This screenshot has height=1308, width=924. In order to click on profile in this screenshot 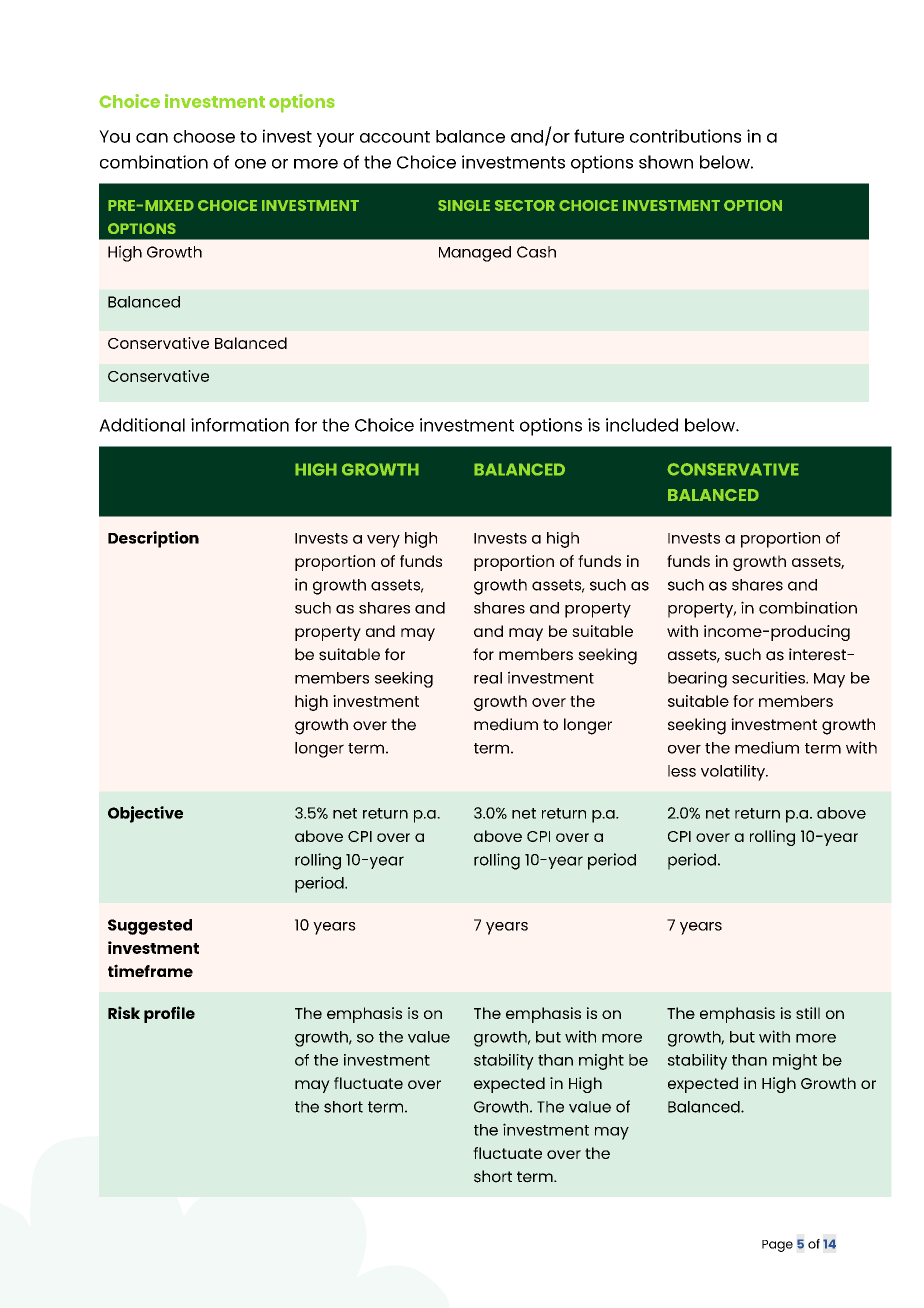, I will do `click(169, 1014)`.
